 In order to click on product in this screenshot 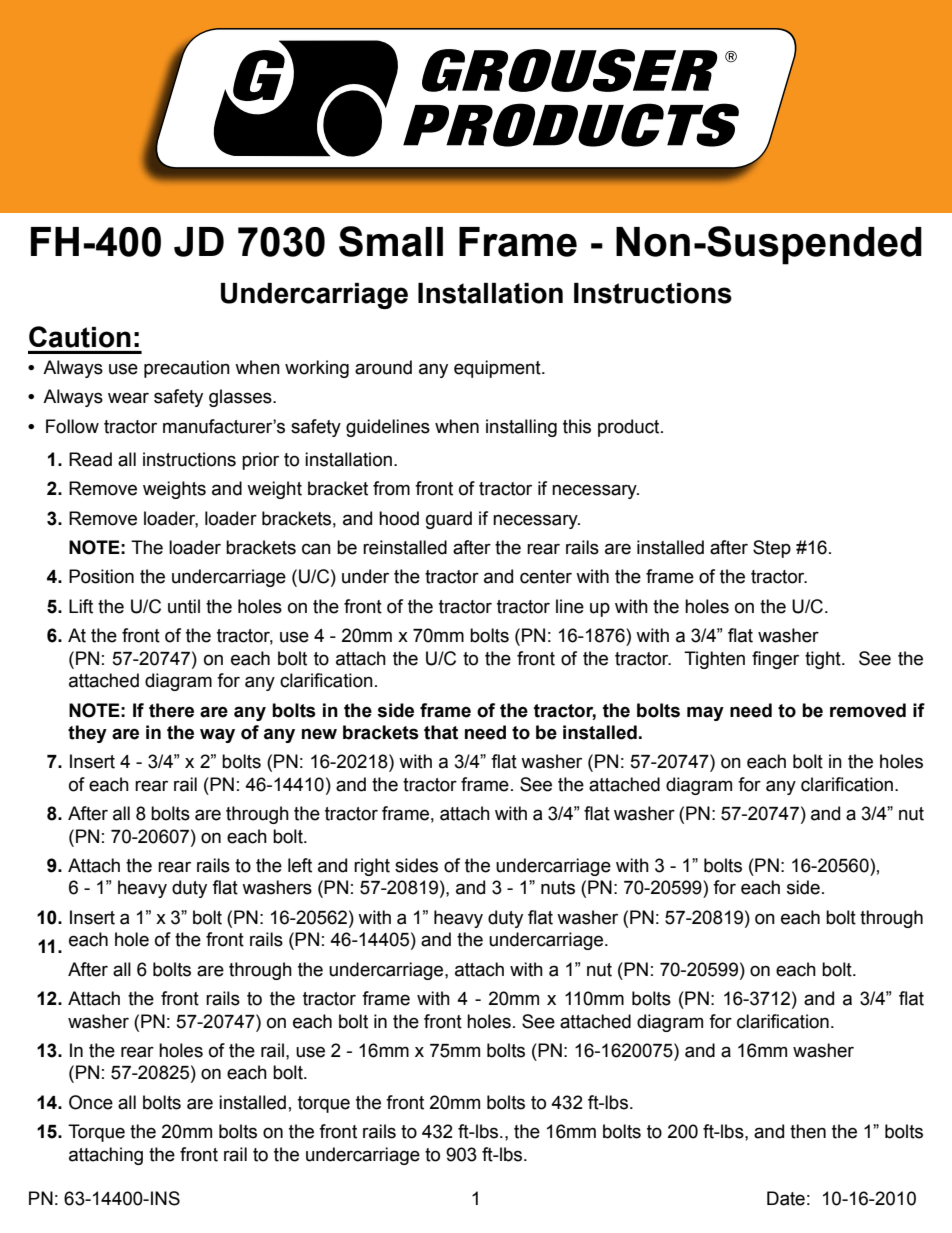, I will do `click(630, 428)`.
